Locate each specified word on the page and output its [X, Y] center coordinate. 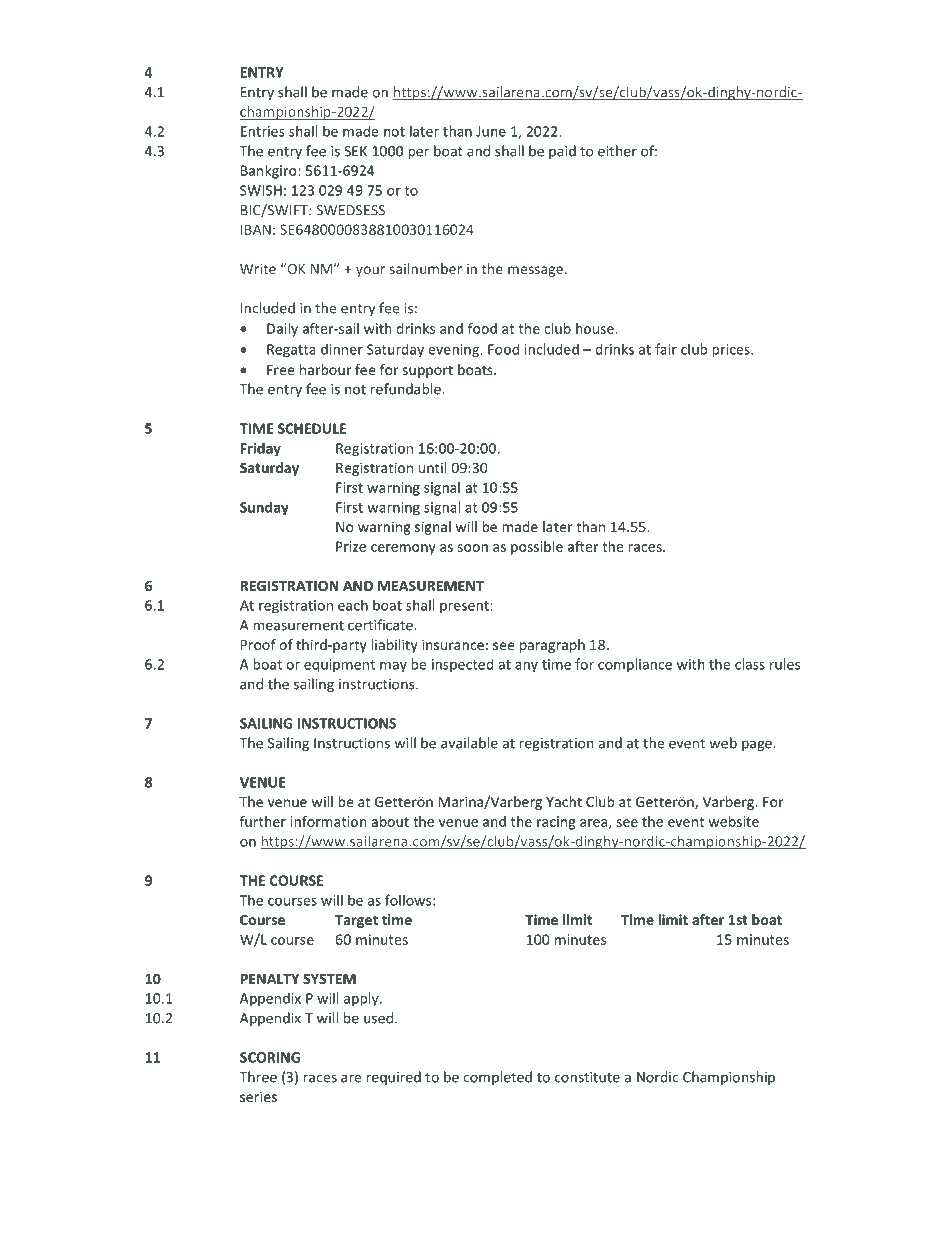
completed [497, 1078]
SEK [355, 151]
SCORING [270, 1057]
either [617, 151]
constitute [587, 1077]
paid [562, 152]
